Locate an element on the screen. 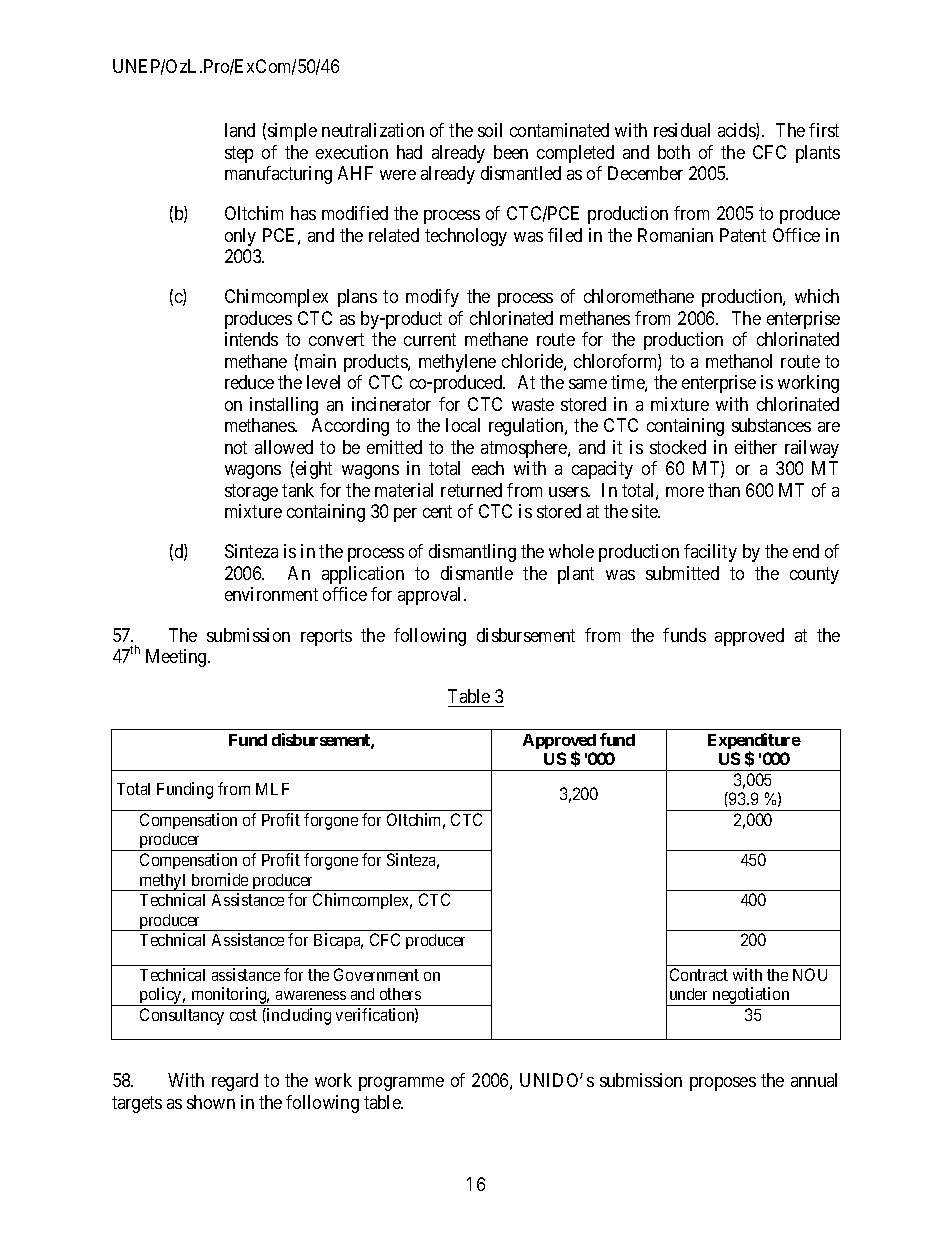 The image size is (952, 1233). programme is located at coordinates (401, 1084).
